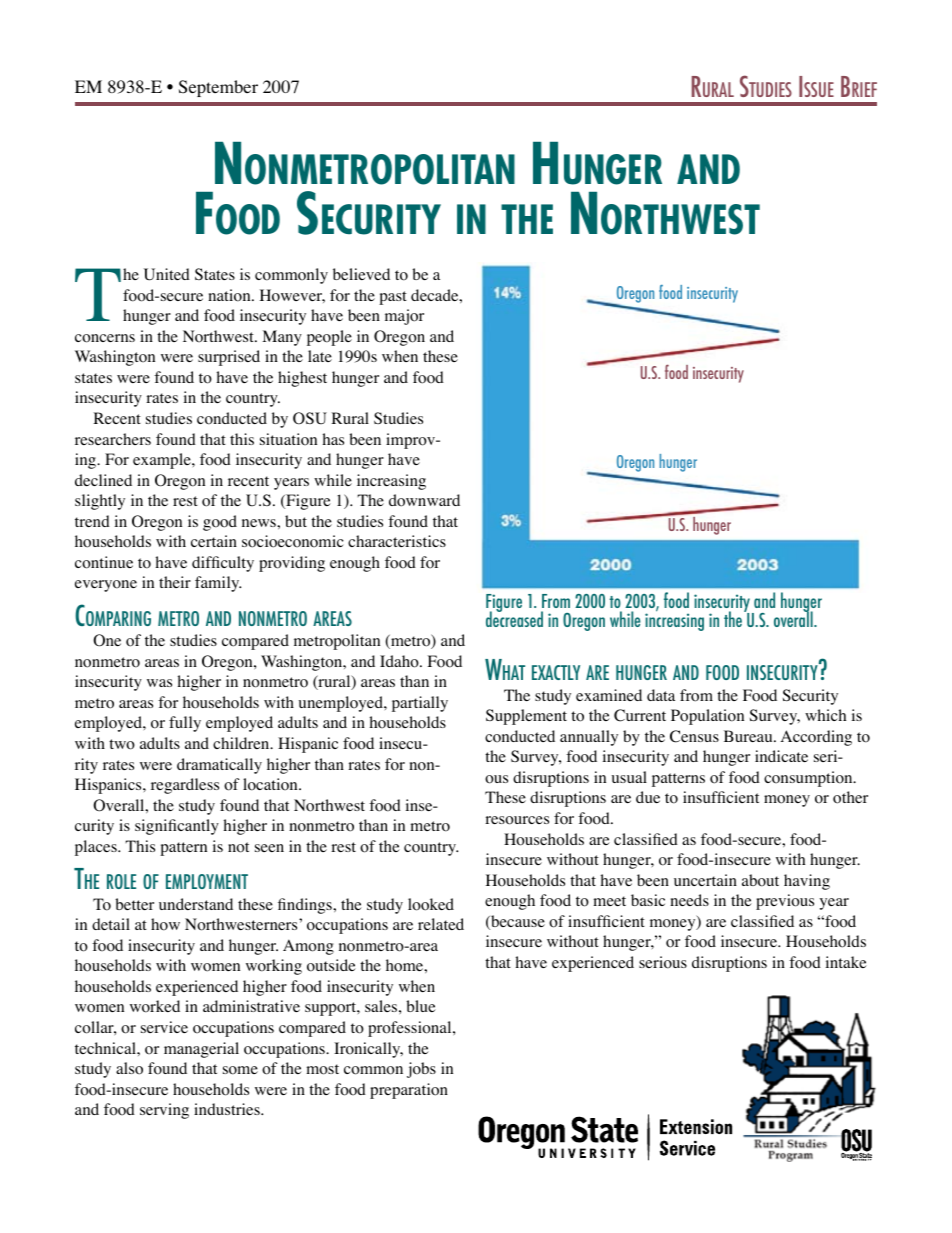  I want to click on managerial, so click(201, 1050).
